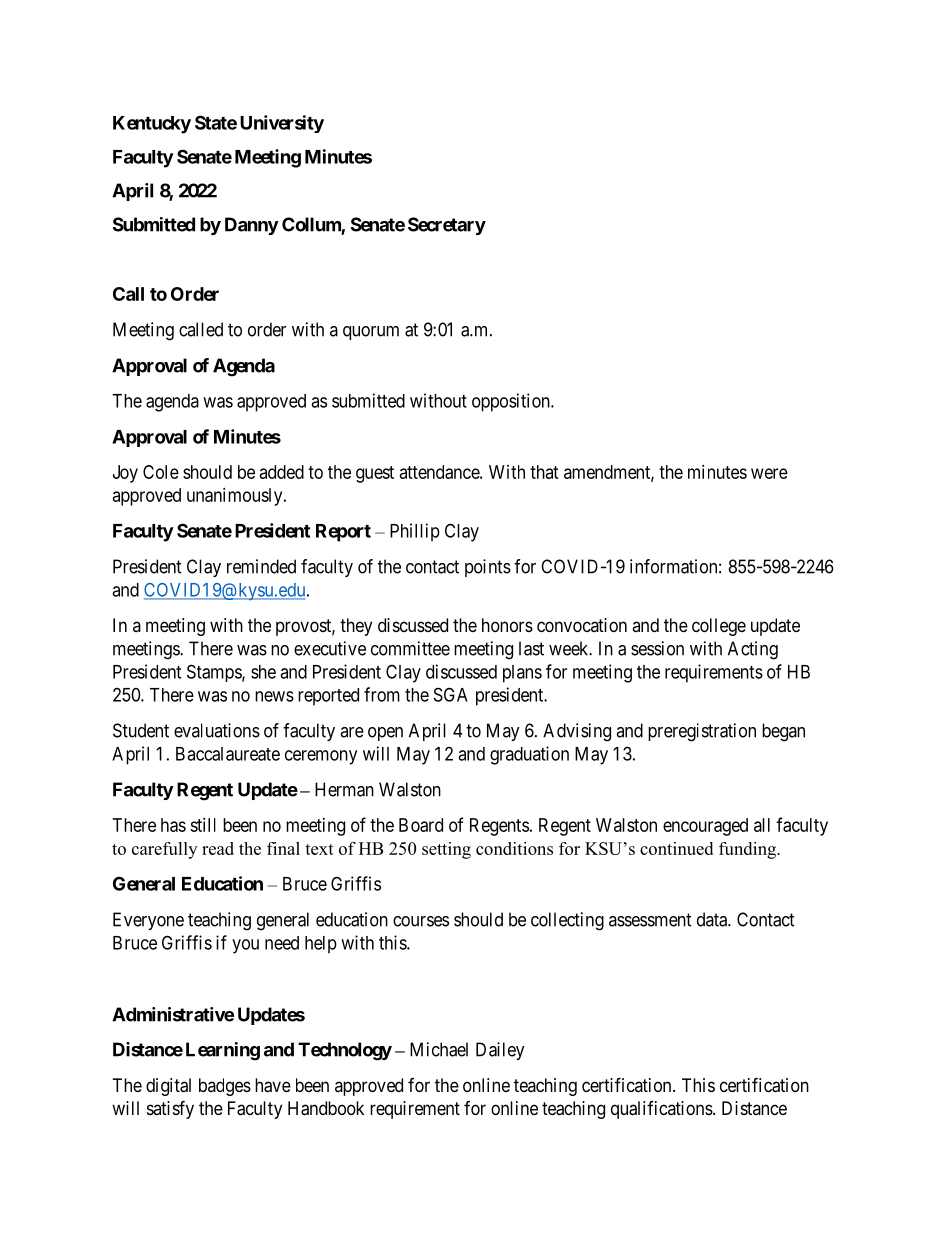 This page has width=952, height=1233. I want to click on opposition, so click(512, 402).
